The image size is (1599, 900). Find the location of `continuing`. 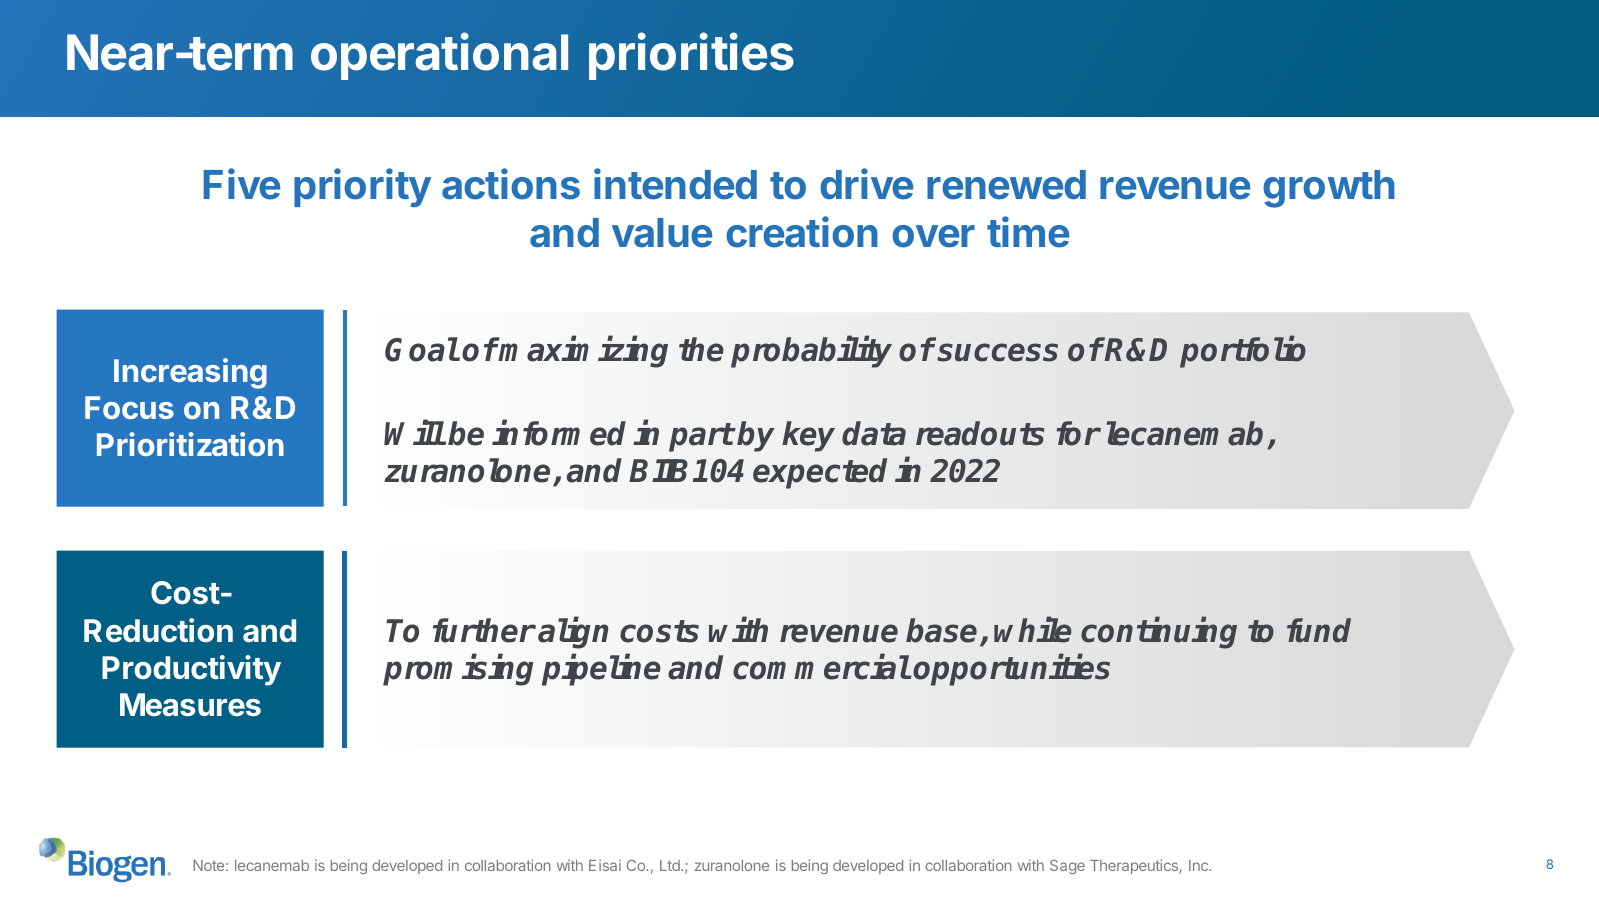

continuing is located at coordinates (1159, 633).
